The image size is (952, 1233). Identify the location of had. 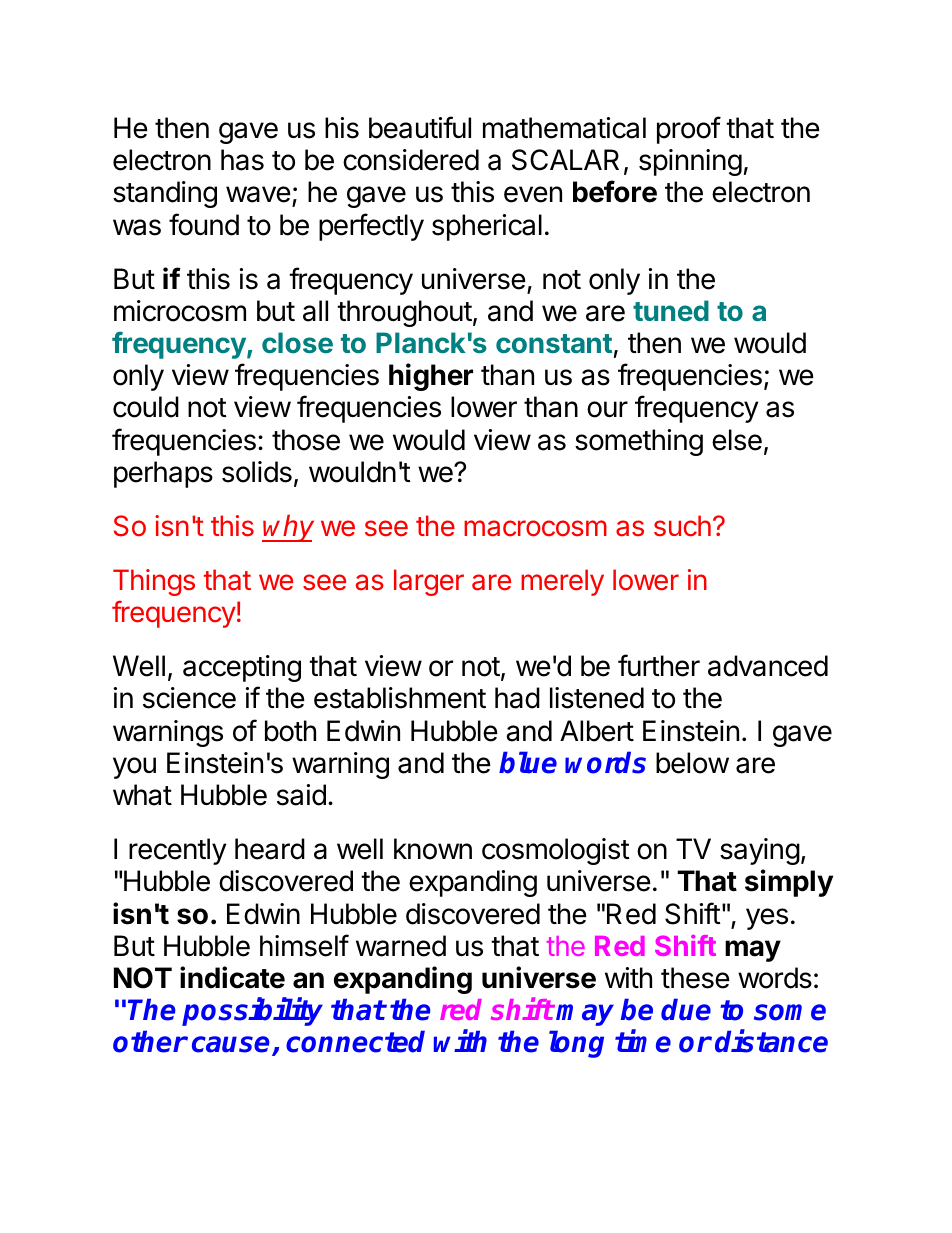
(517, 698).
